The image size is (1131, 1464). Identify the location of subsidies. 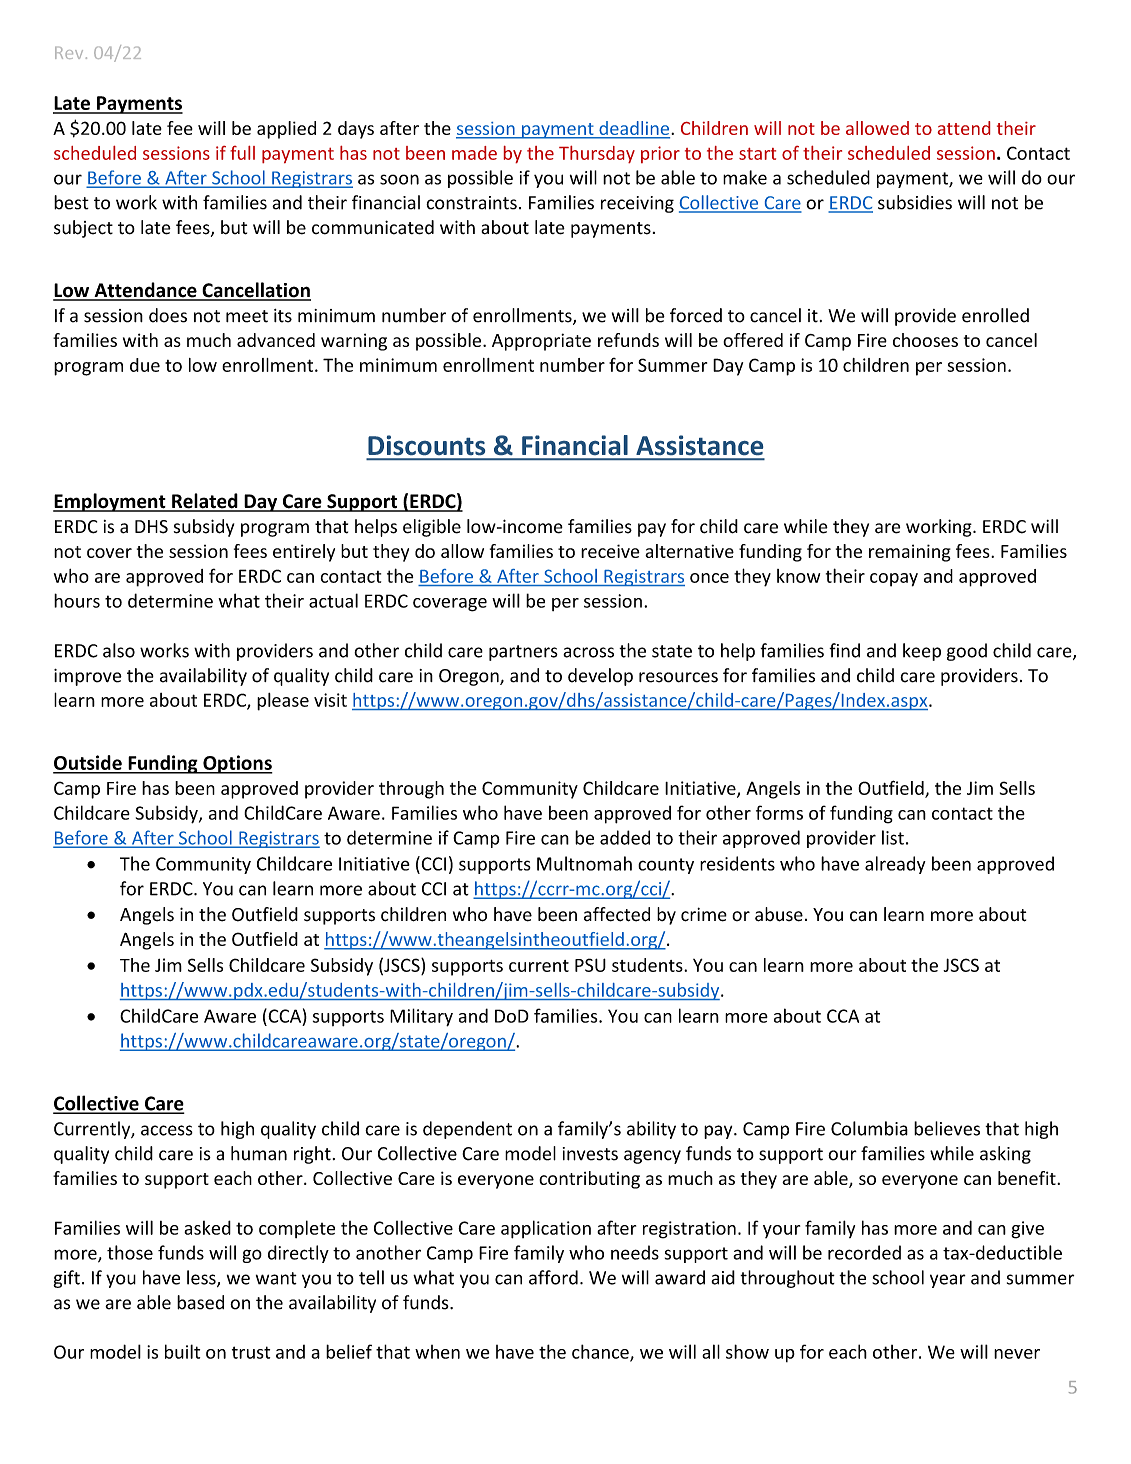
(915, 202).
